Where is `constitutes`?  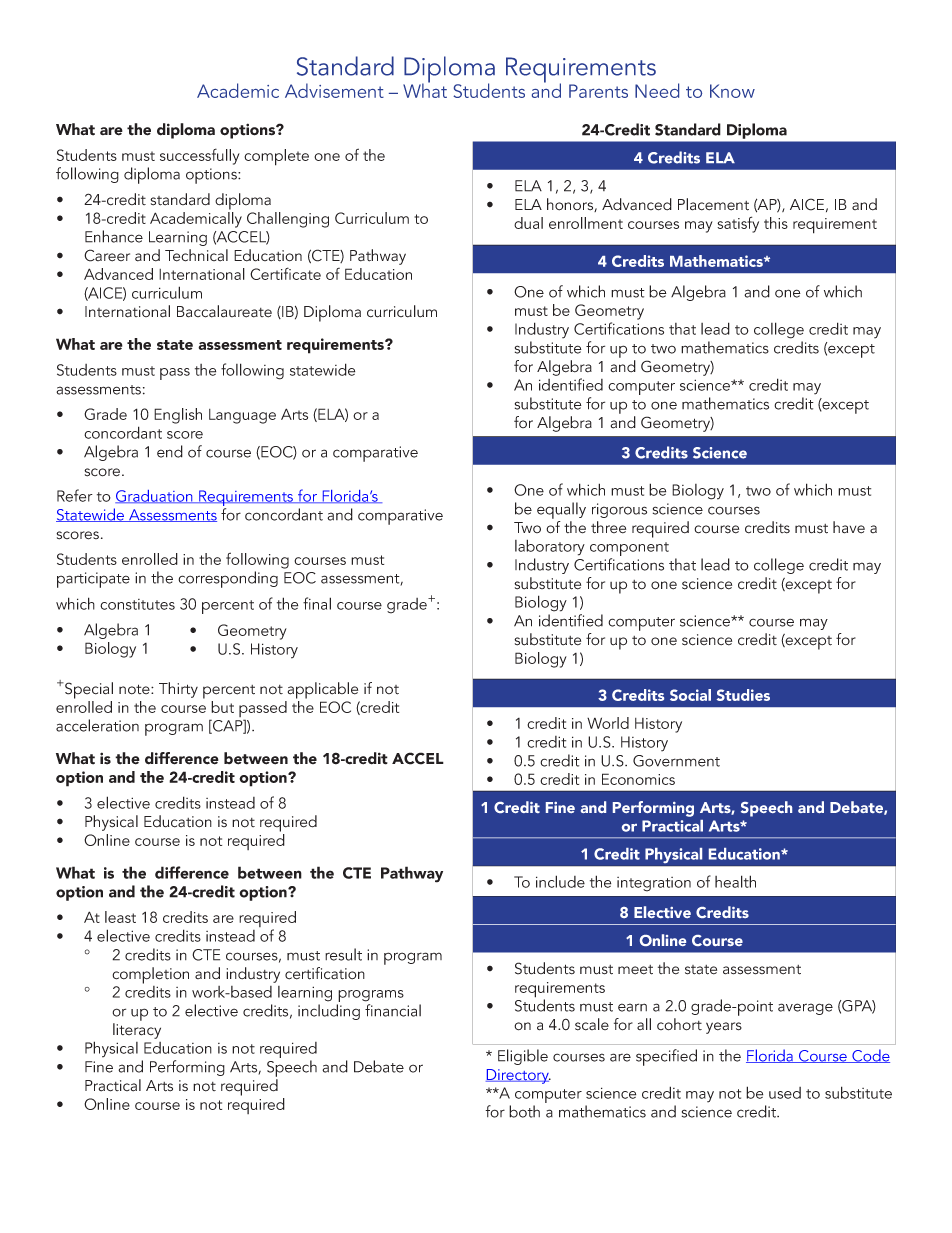 constitutes is located at coordinates (137, 604).
